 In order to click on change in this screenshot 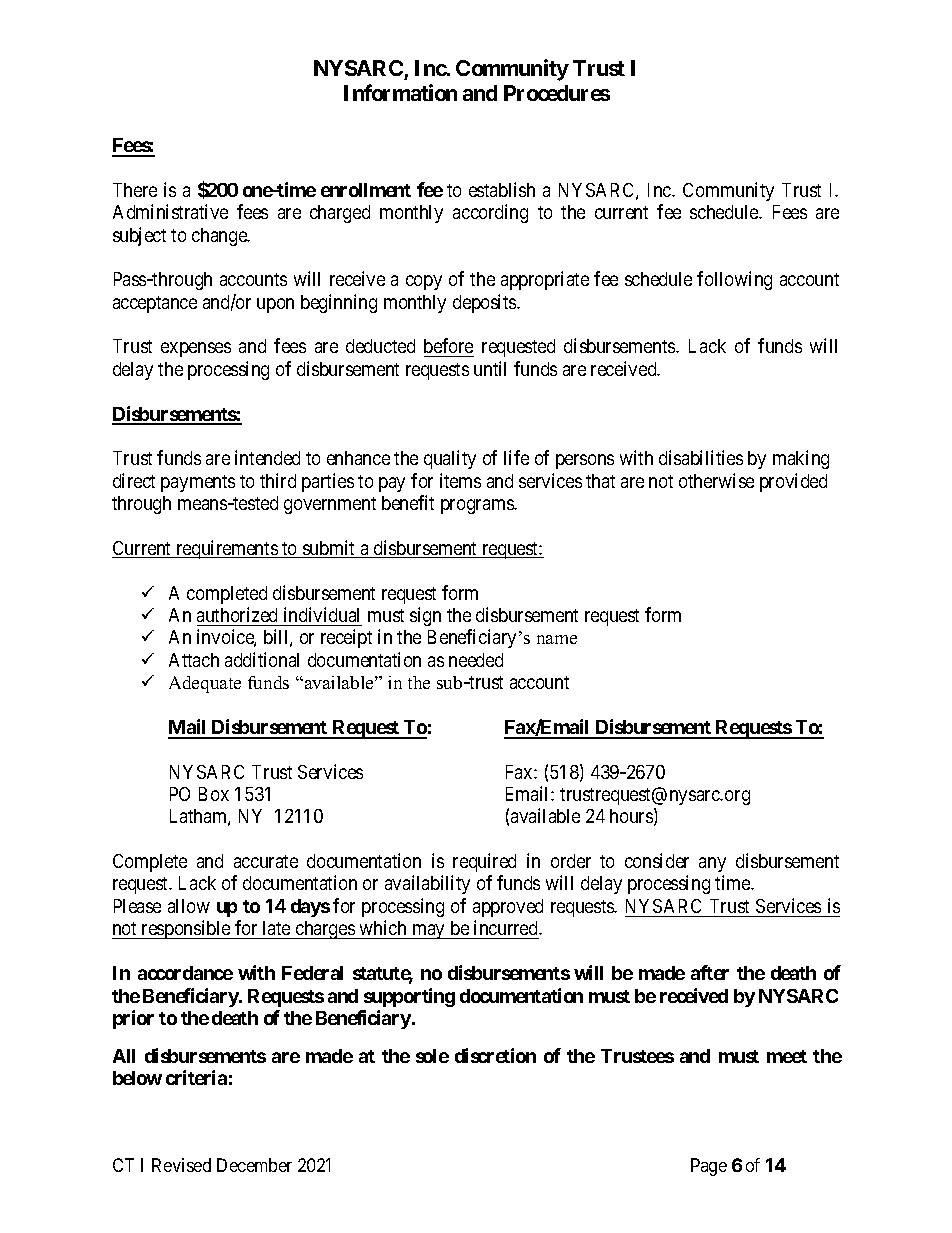, I will do `click(220, 237)`.
